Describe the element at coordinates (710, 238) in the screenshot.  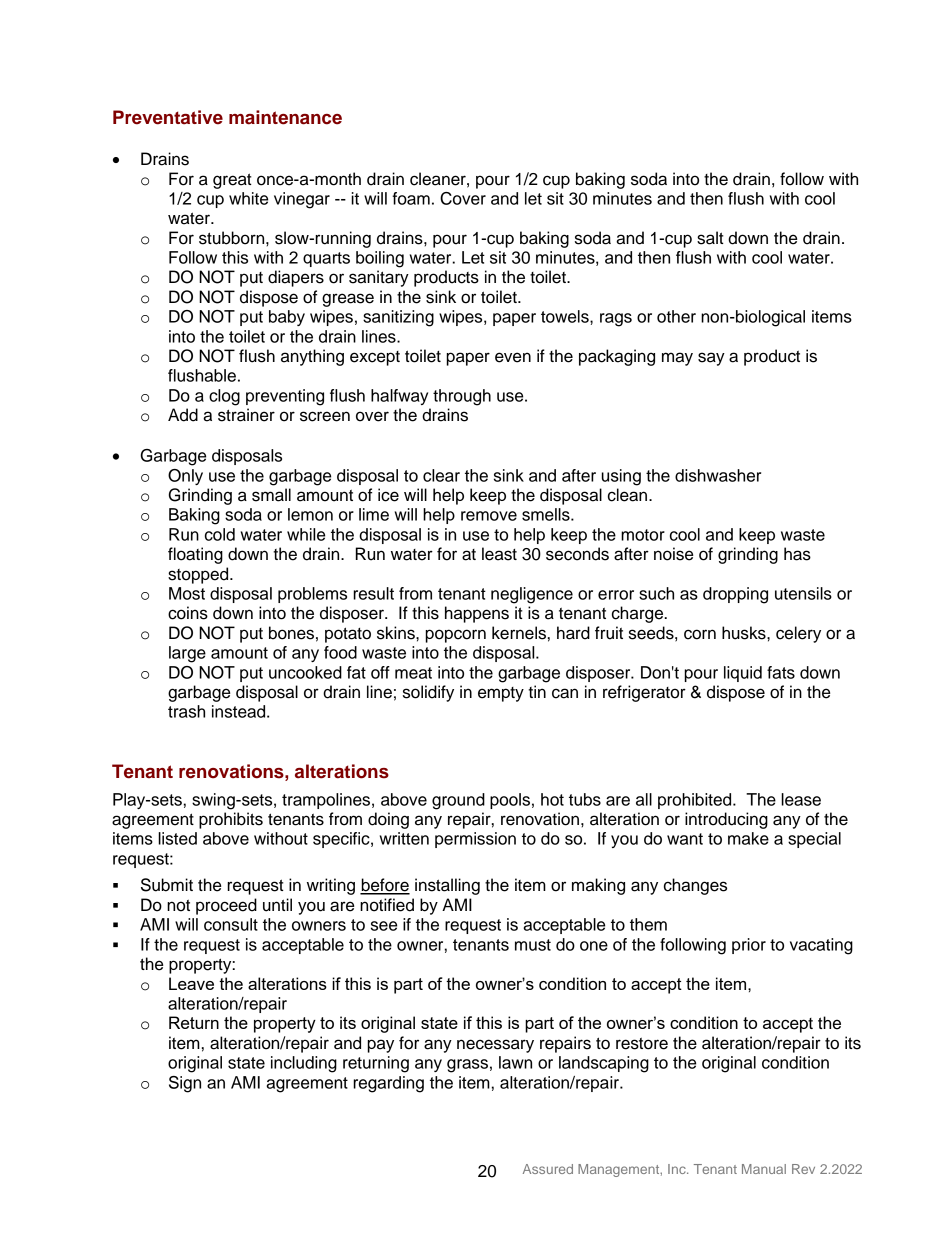
I see `salt` at that location.
